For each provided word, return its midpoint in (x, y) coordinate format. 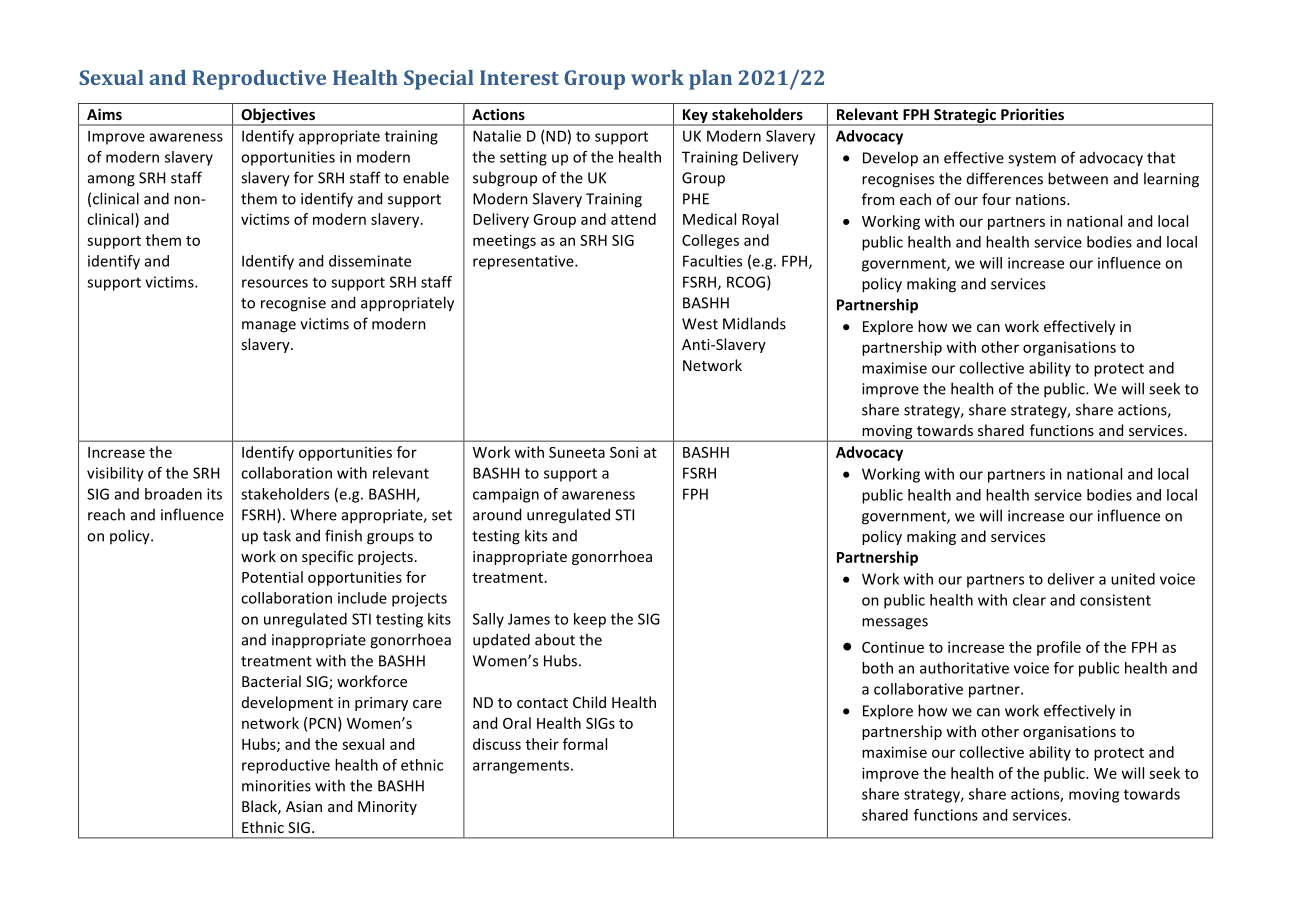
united (1133, 579)
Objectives (278, 116)
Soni (624, 452)
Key (695, 117)
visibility (115, 474)
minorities (276, 786)
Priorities (1032, 114)
